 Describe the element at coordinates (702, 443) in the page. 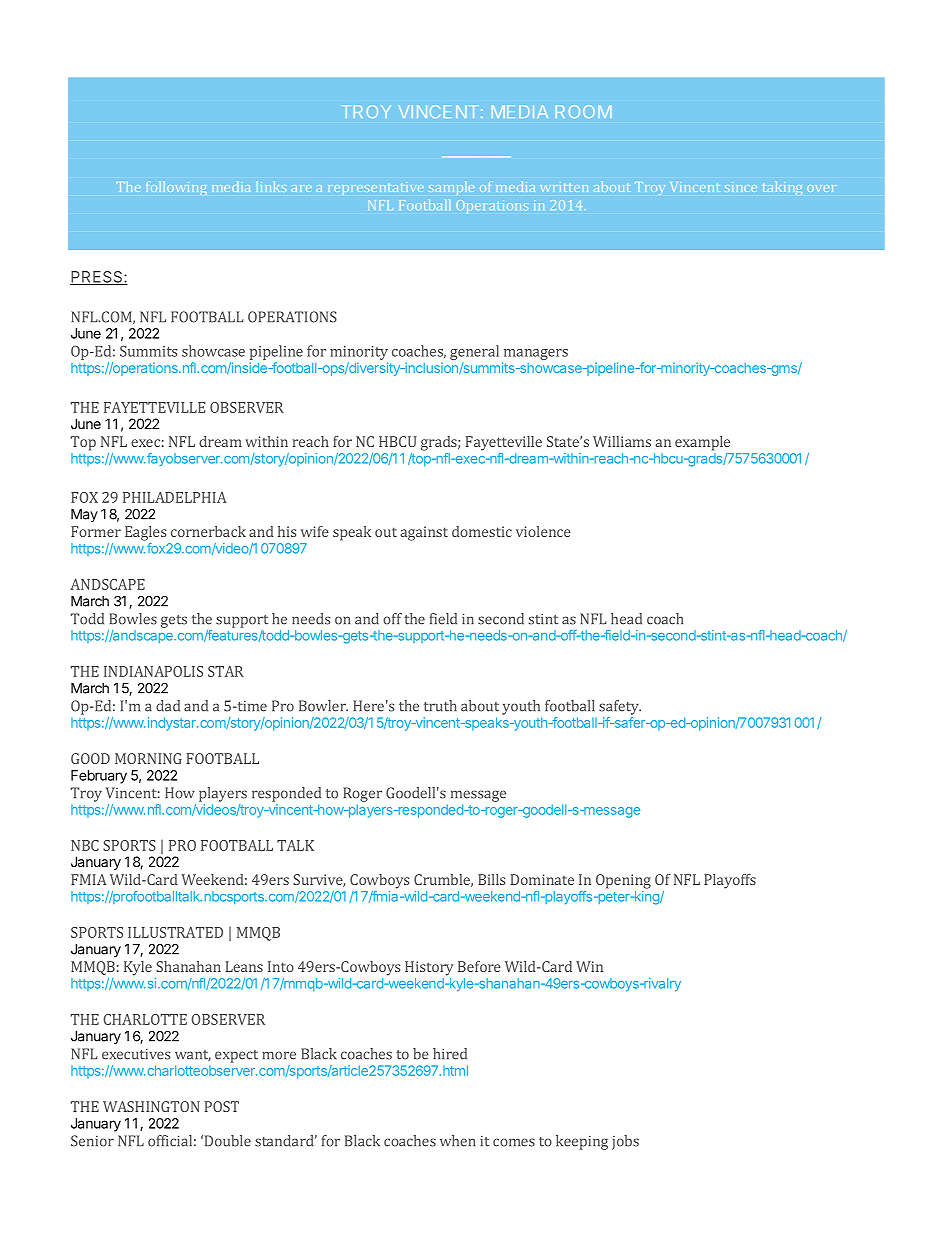

I see `example` at that location.
